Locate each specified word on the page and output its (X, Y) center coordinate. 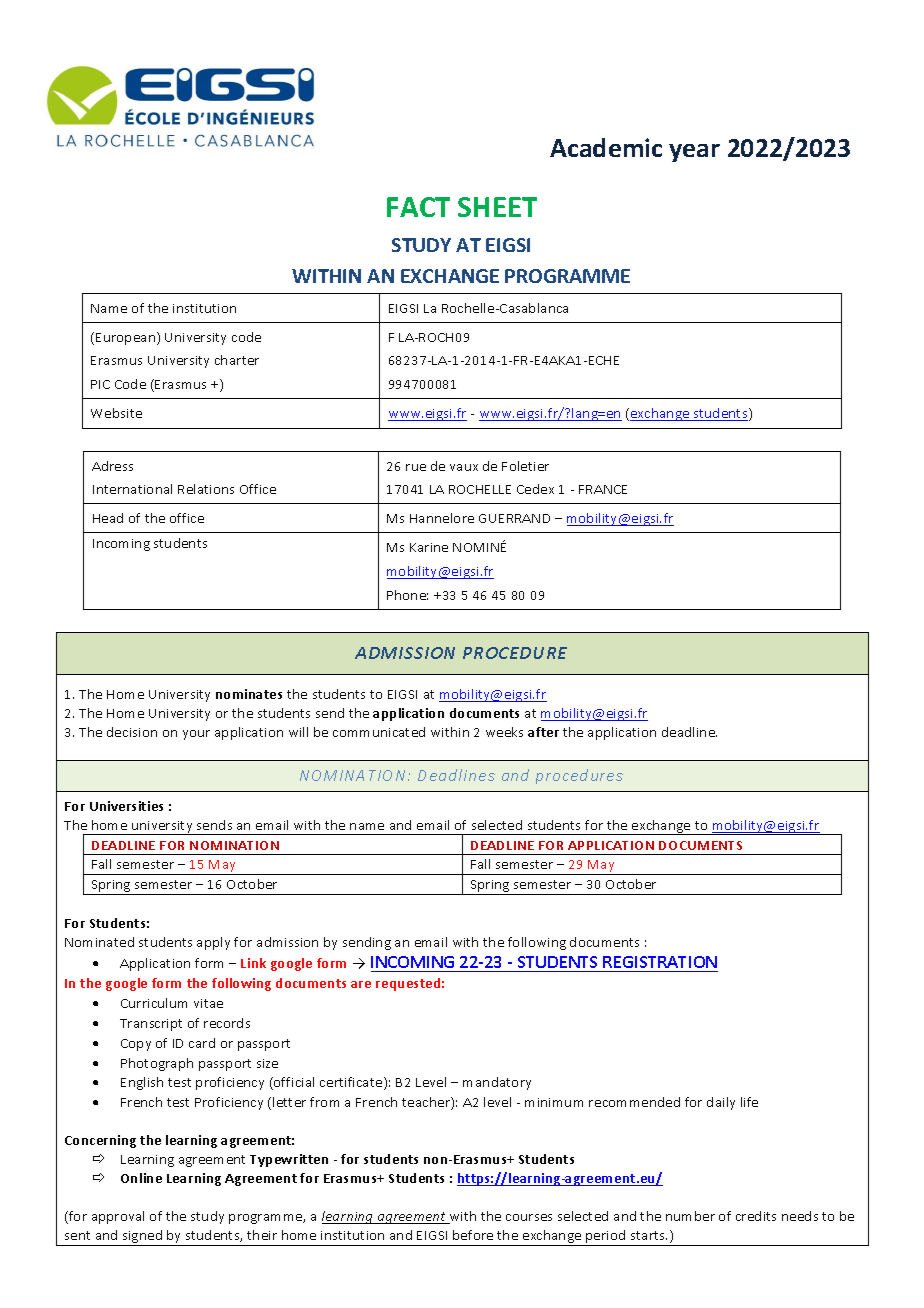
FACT (418, 207)
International (132, 489)
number (690, 1216)
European (127, 338)
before (473, 1235)
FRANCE (603, 489)
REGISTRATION (660, 964)
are (361, 984)
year (694, 153)
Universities (126, 806)
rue (416, 467)
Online (141, 1178)
